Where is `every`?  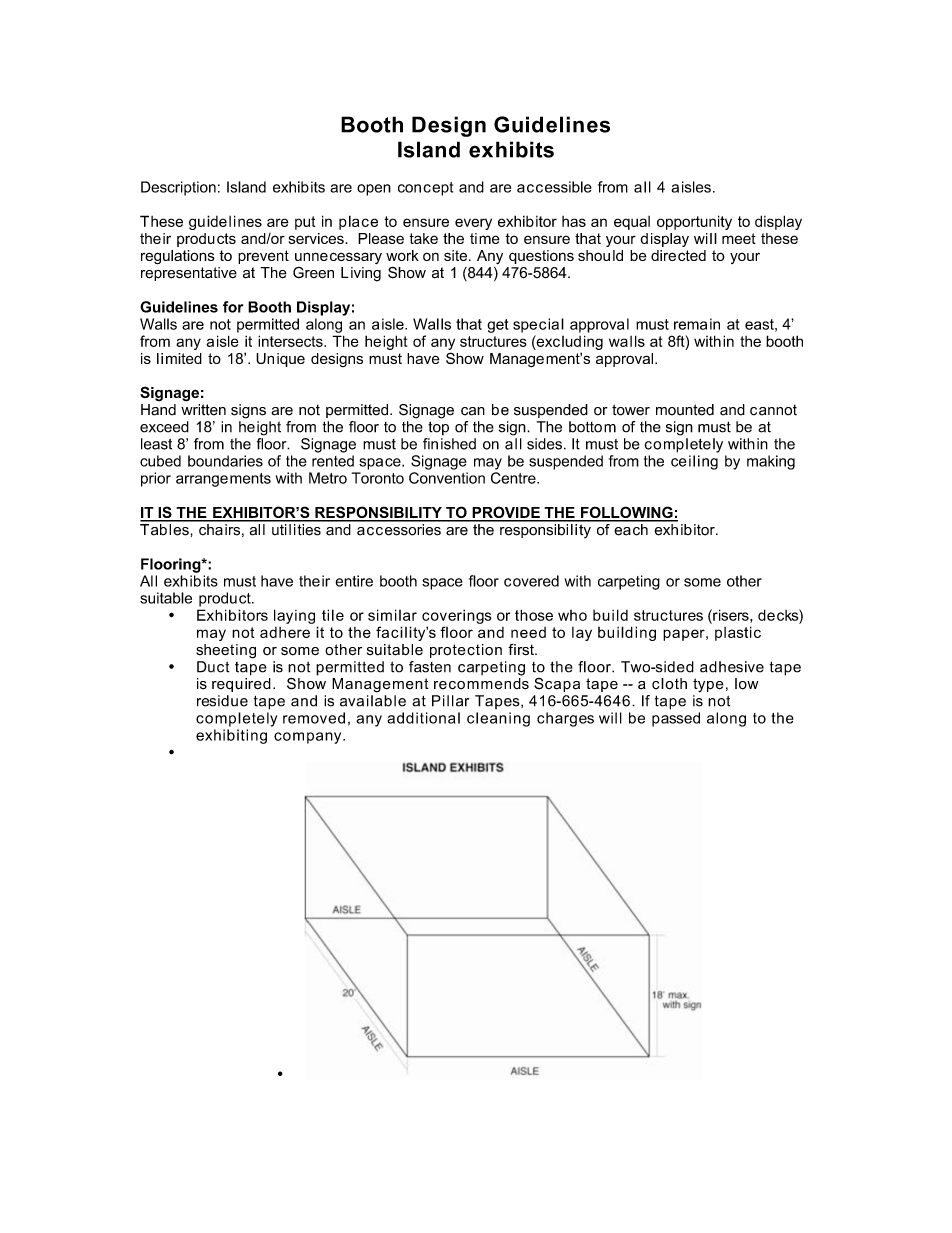 every is located at coordinates (473, 224).
